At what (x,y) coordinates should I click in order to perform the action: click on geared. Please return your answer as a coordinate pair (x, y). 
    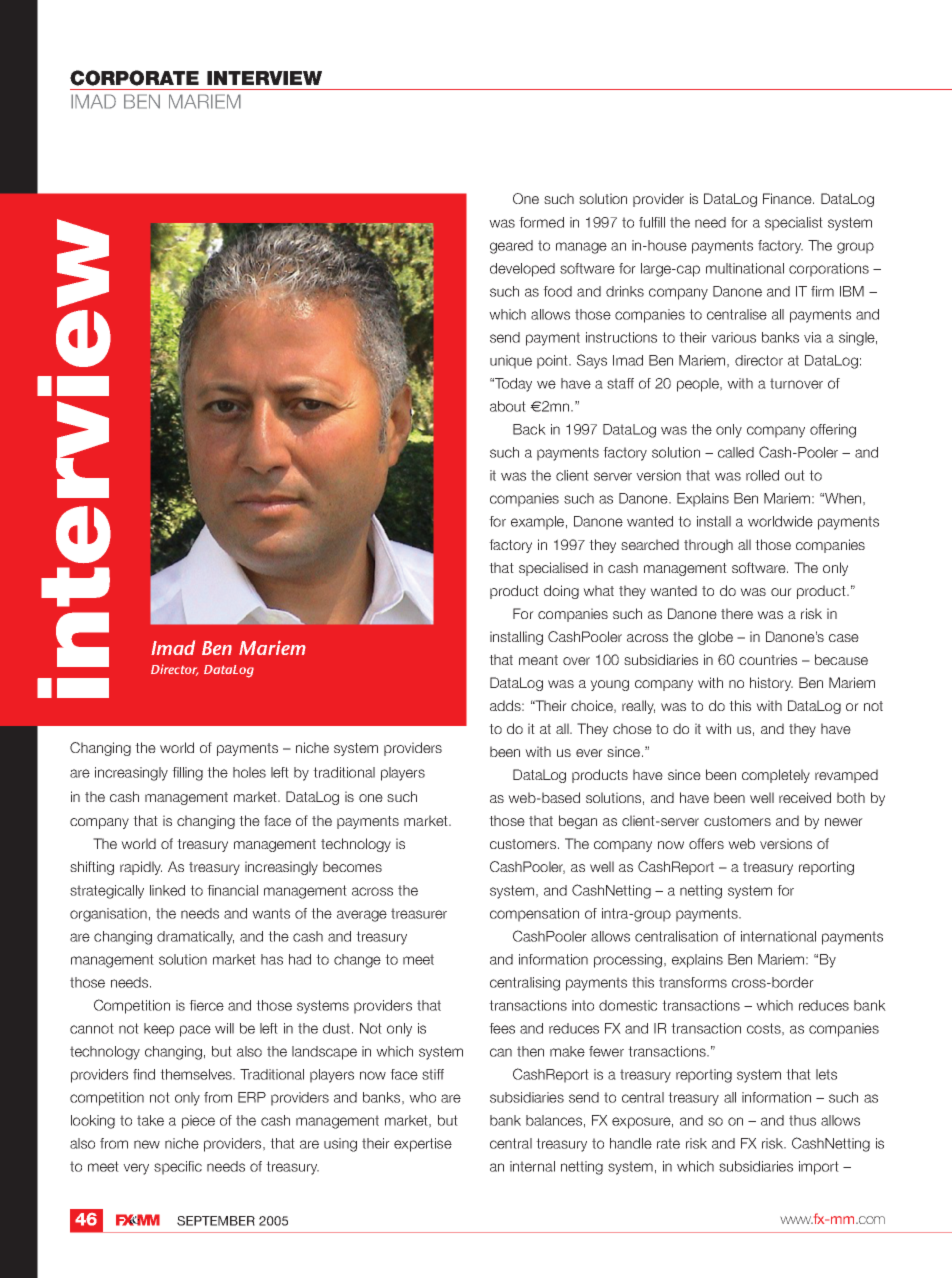
    Looking at the image, I should click on (511, 247).
